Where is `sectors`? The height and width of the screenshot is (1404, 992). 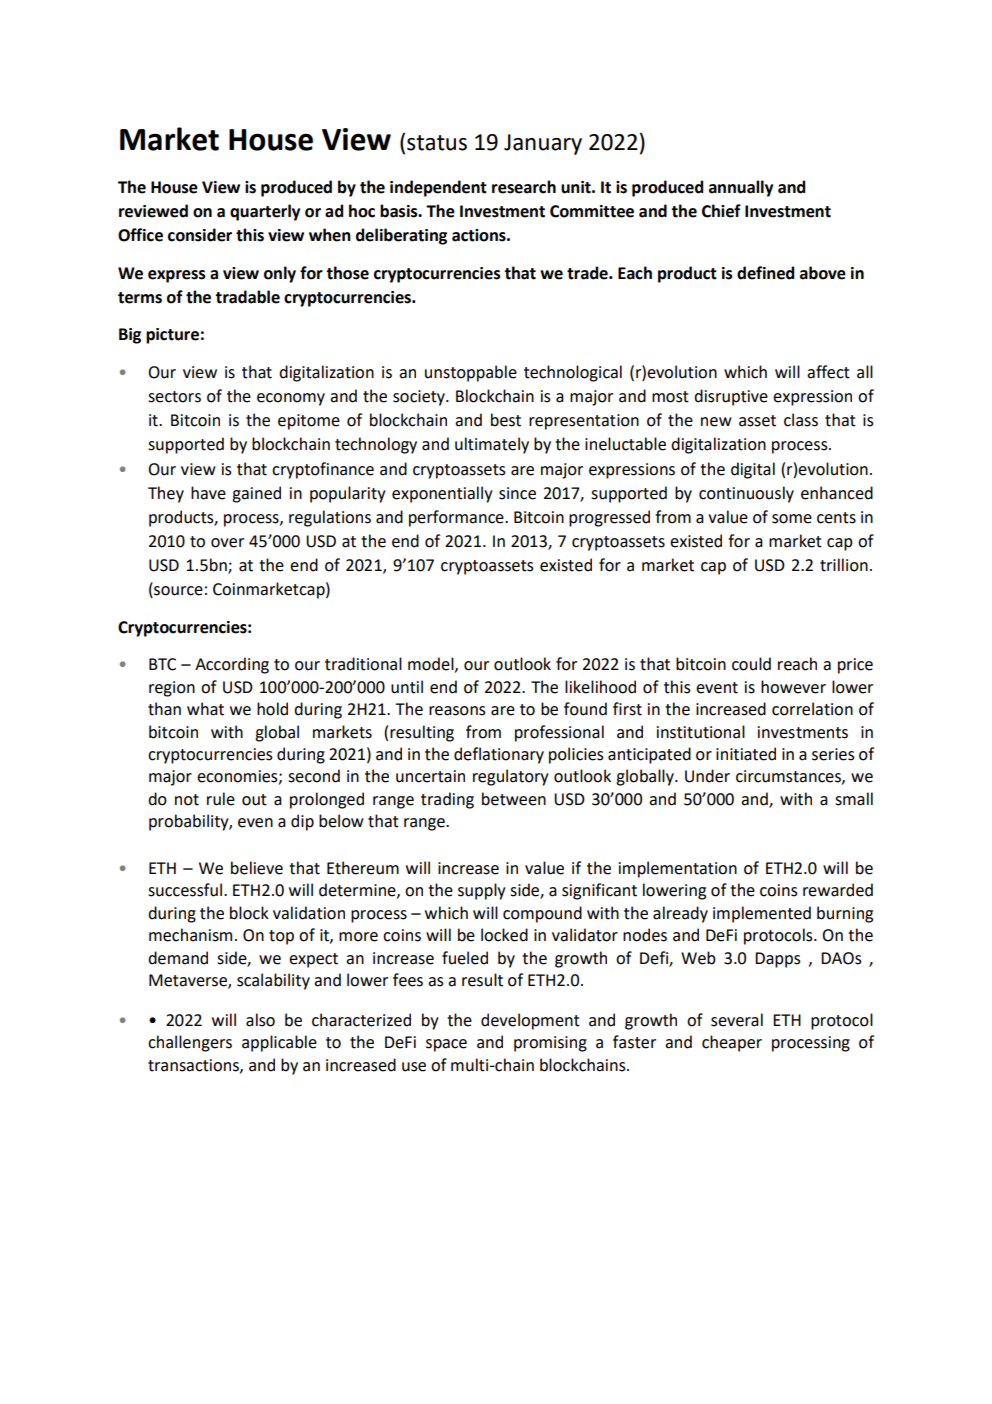 sectors is located at coordinates (174, 397).
